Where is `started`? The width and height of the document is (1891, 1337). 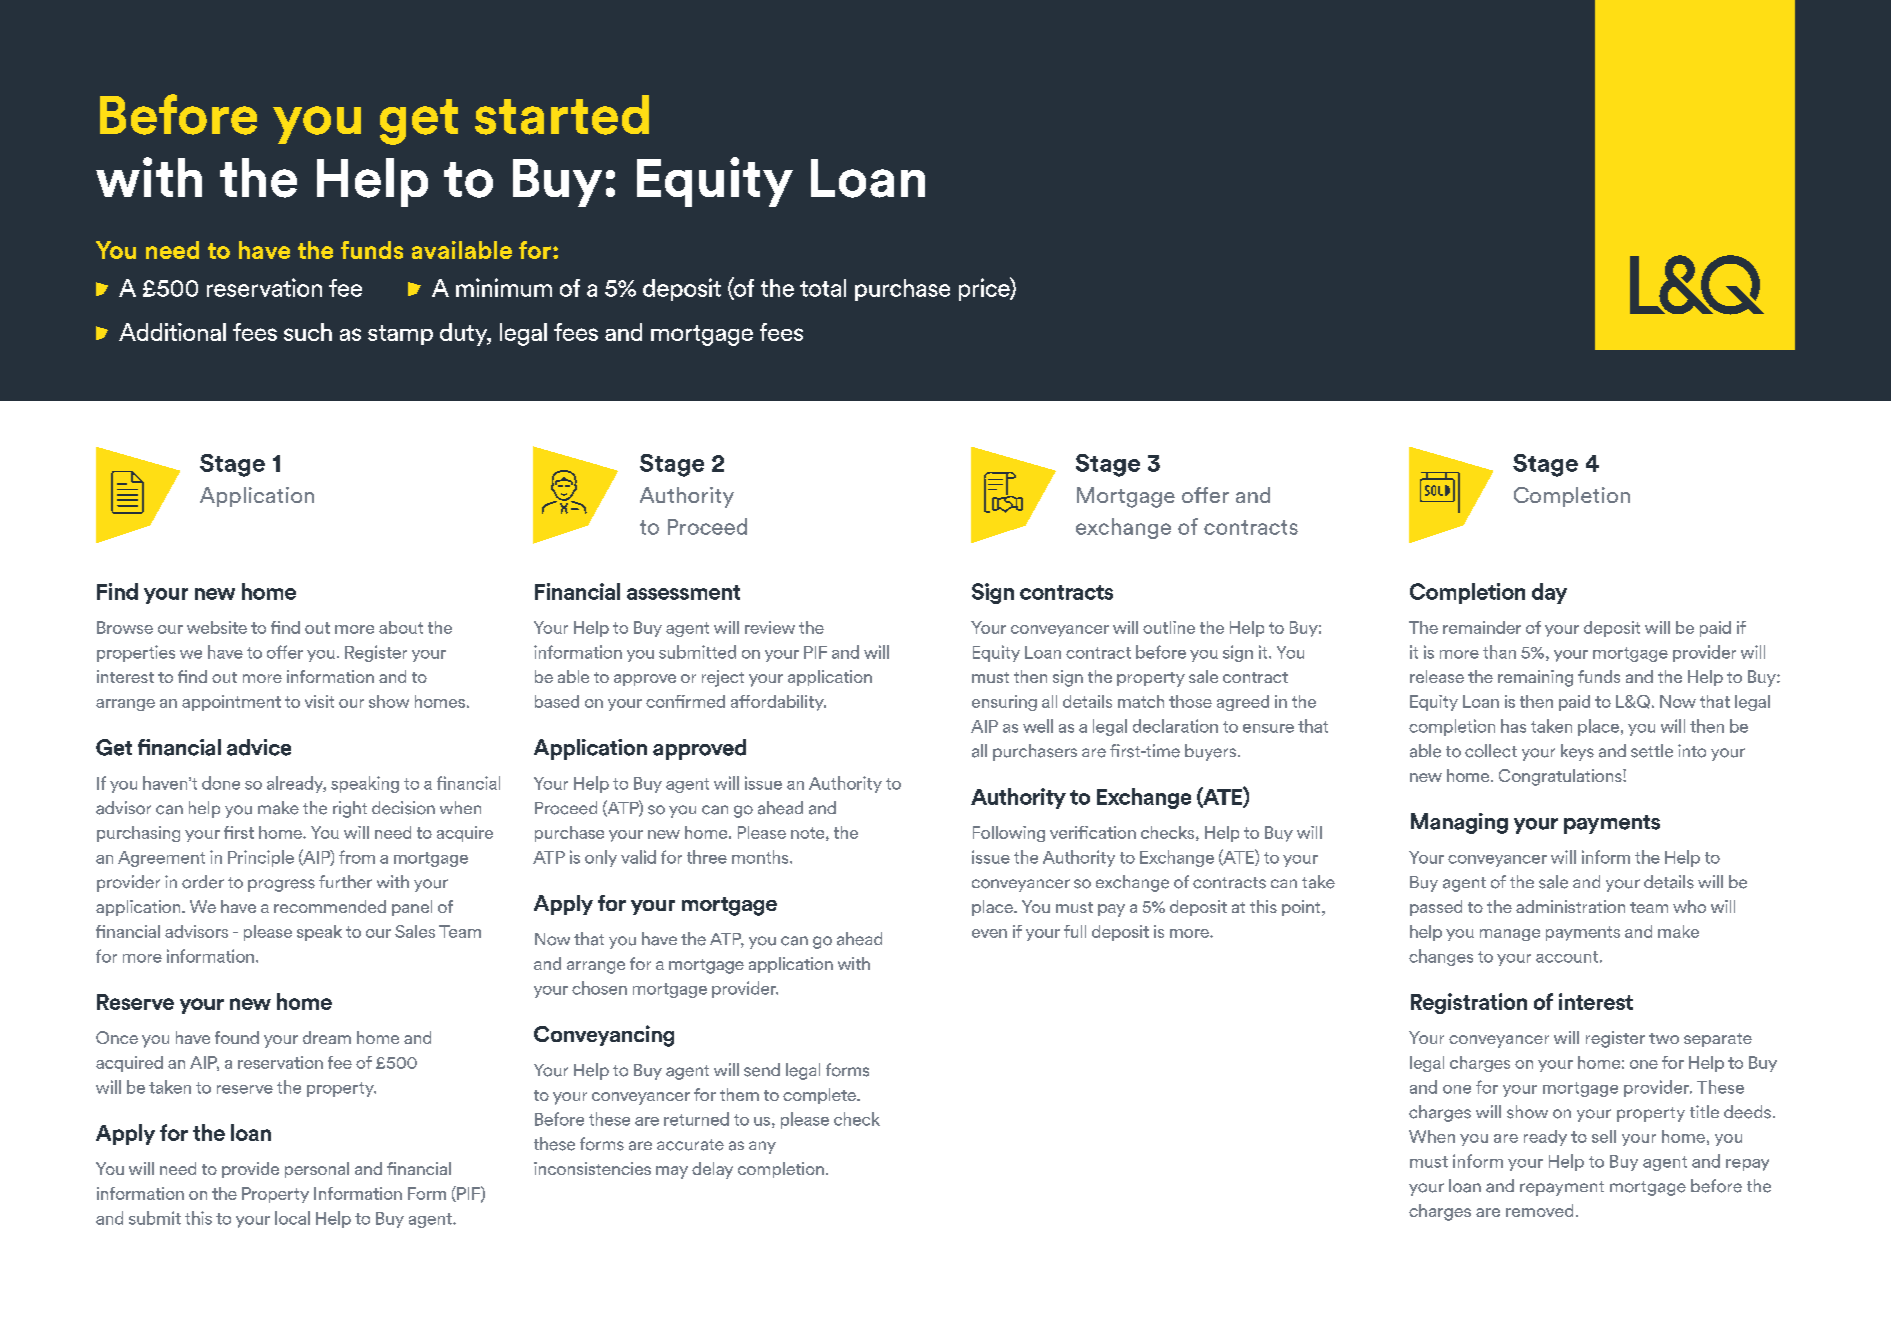
started is located at coordinates (562, 115).
